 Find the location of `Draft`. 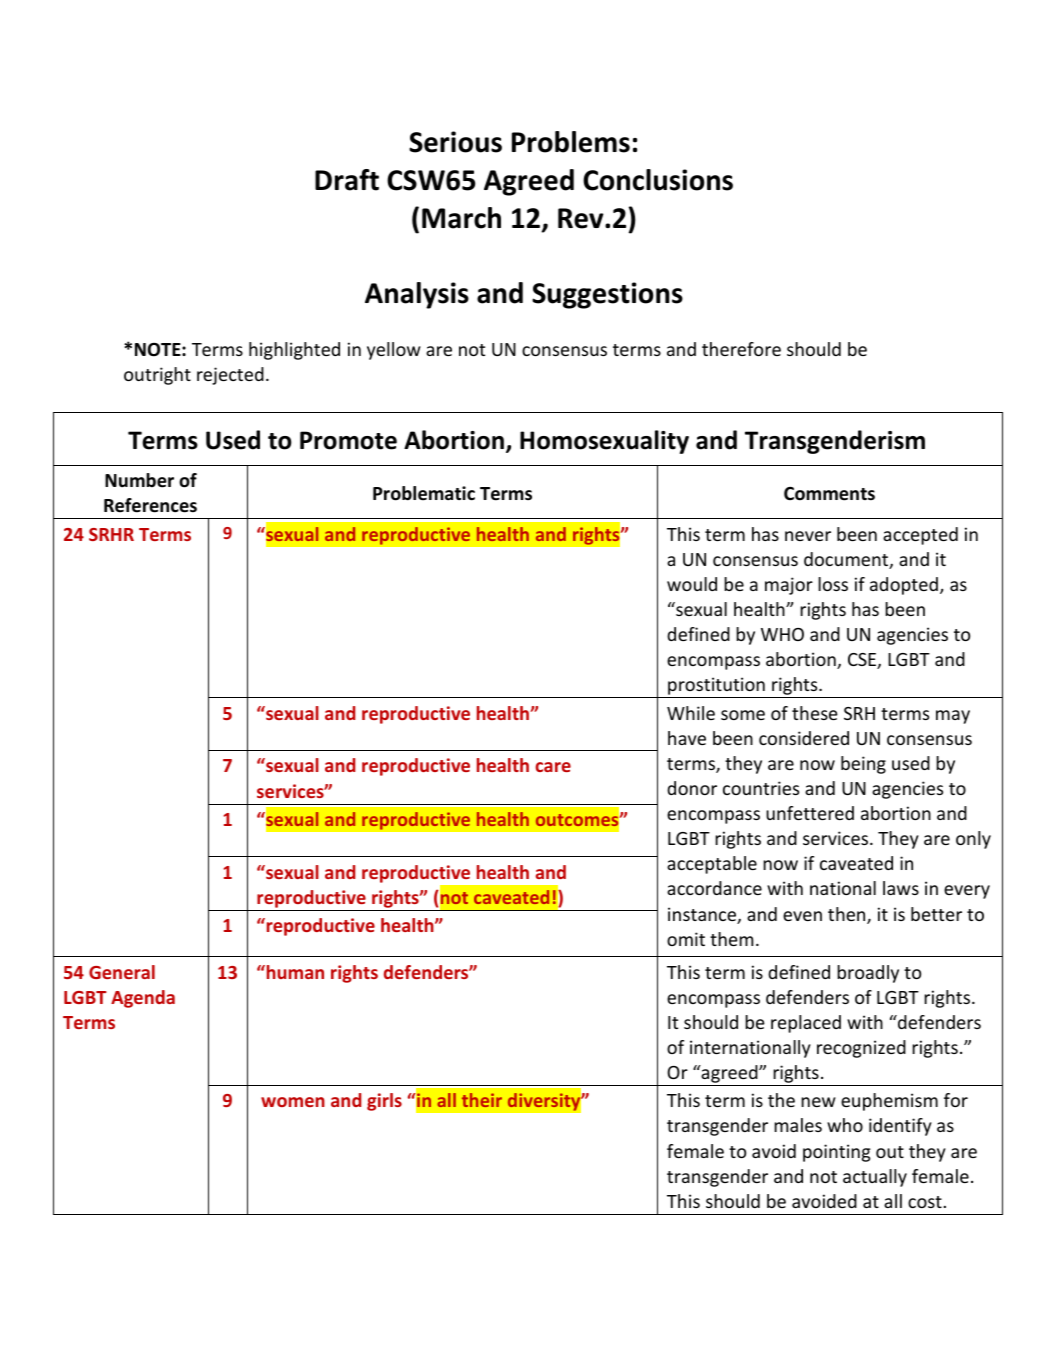

Draft is located at coordinates (347, 180).
